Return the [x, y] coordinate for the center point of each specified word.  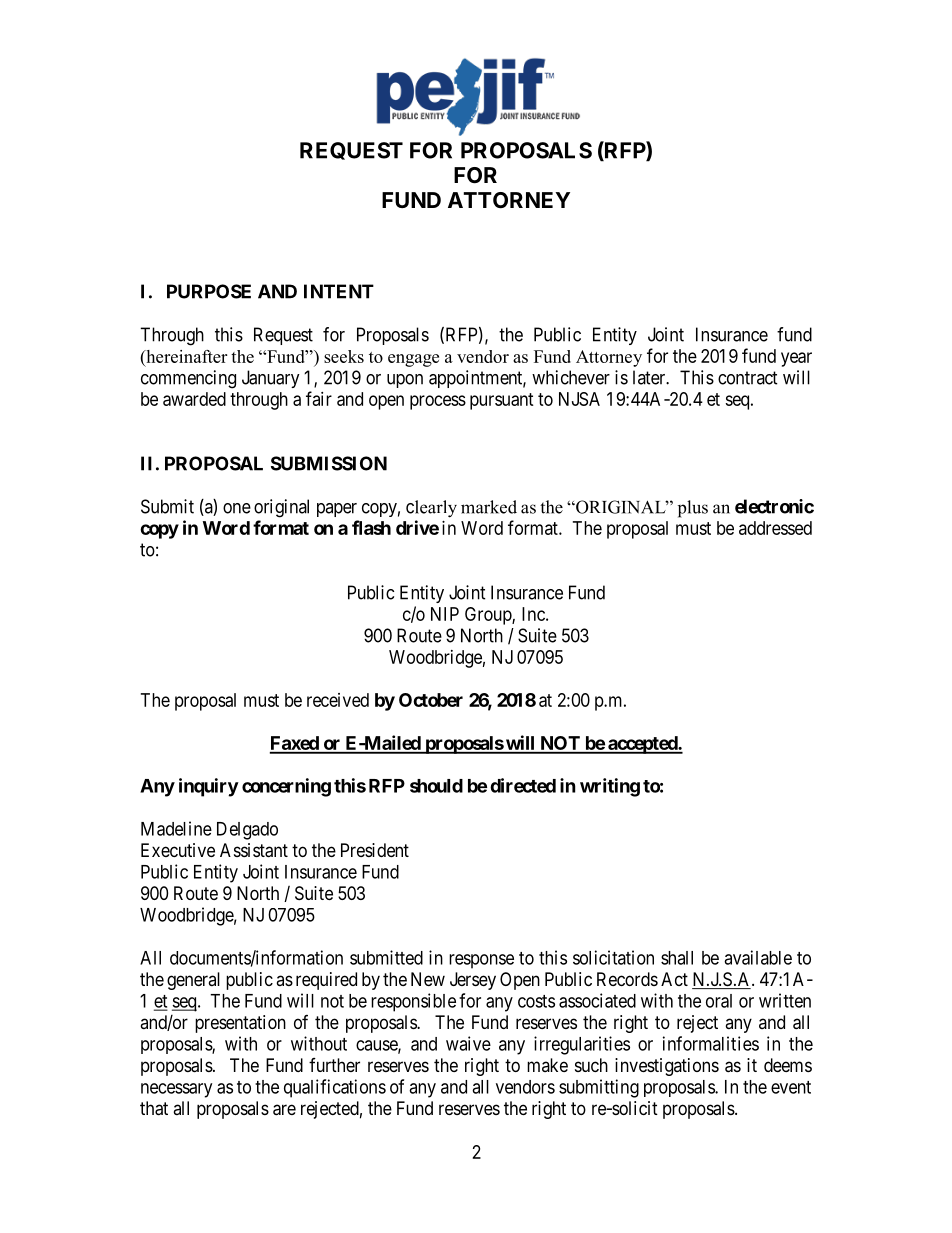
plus [693, 509]
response [481, 961]
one [237, 508]
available [758, 957]
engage [413, 360]
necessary [176, 1090]
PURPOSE [209, 291]
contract [748, 378]
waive [468, 1043]
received [338, 700]
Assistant [254, 850]
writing [610, 787]
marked [489, 507]
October [431, 700]
